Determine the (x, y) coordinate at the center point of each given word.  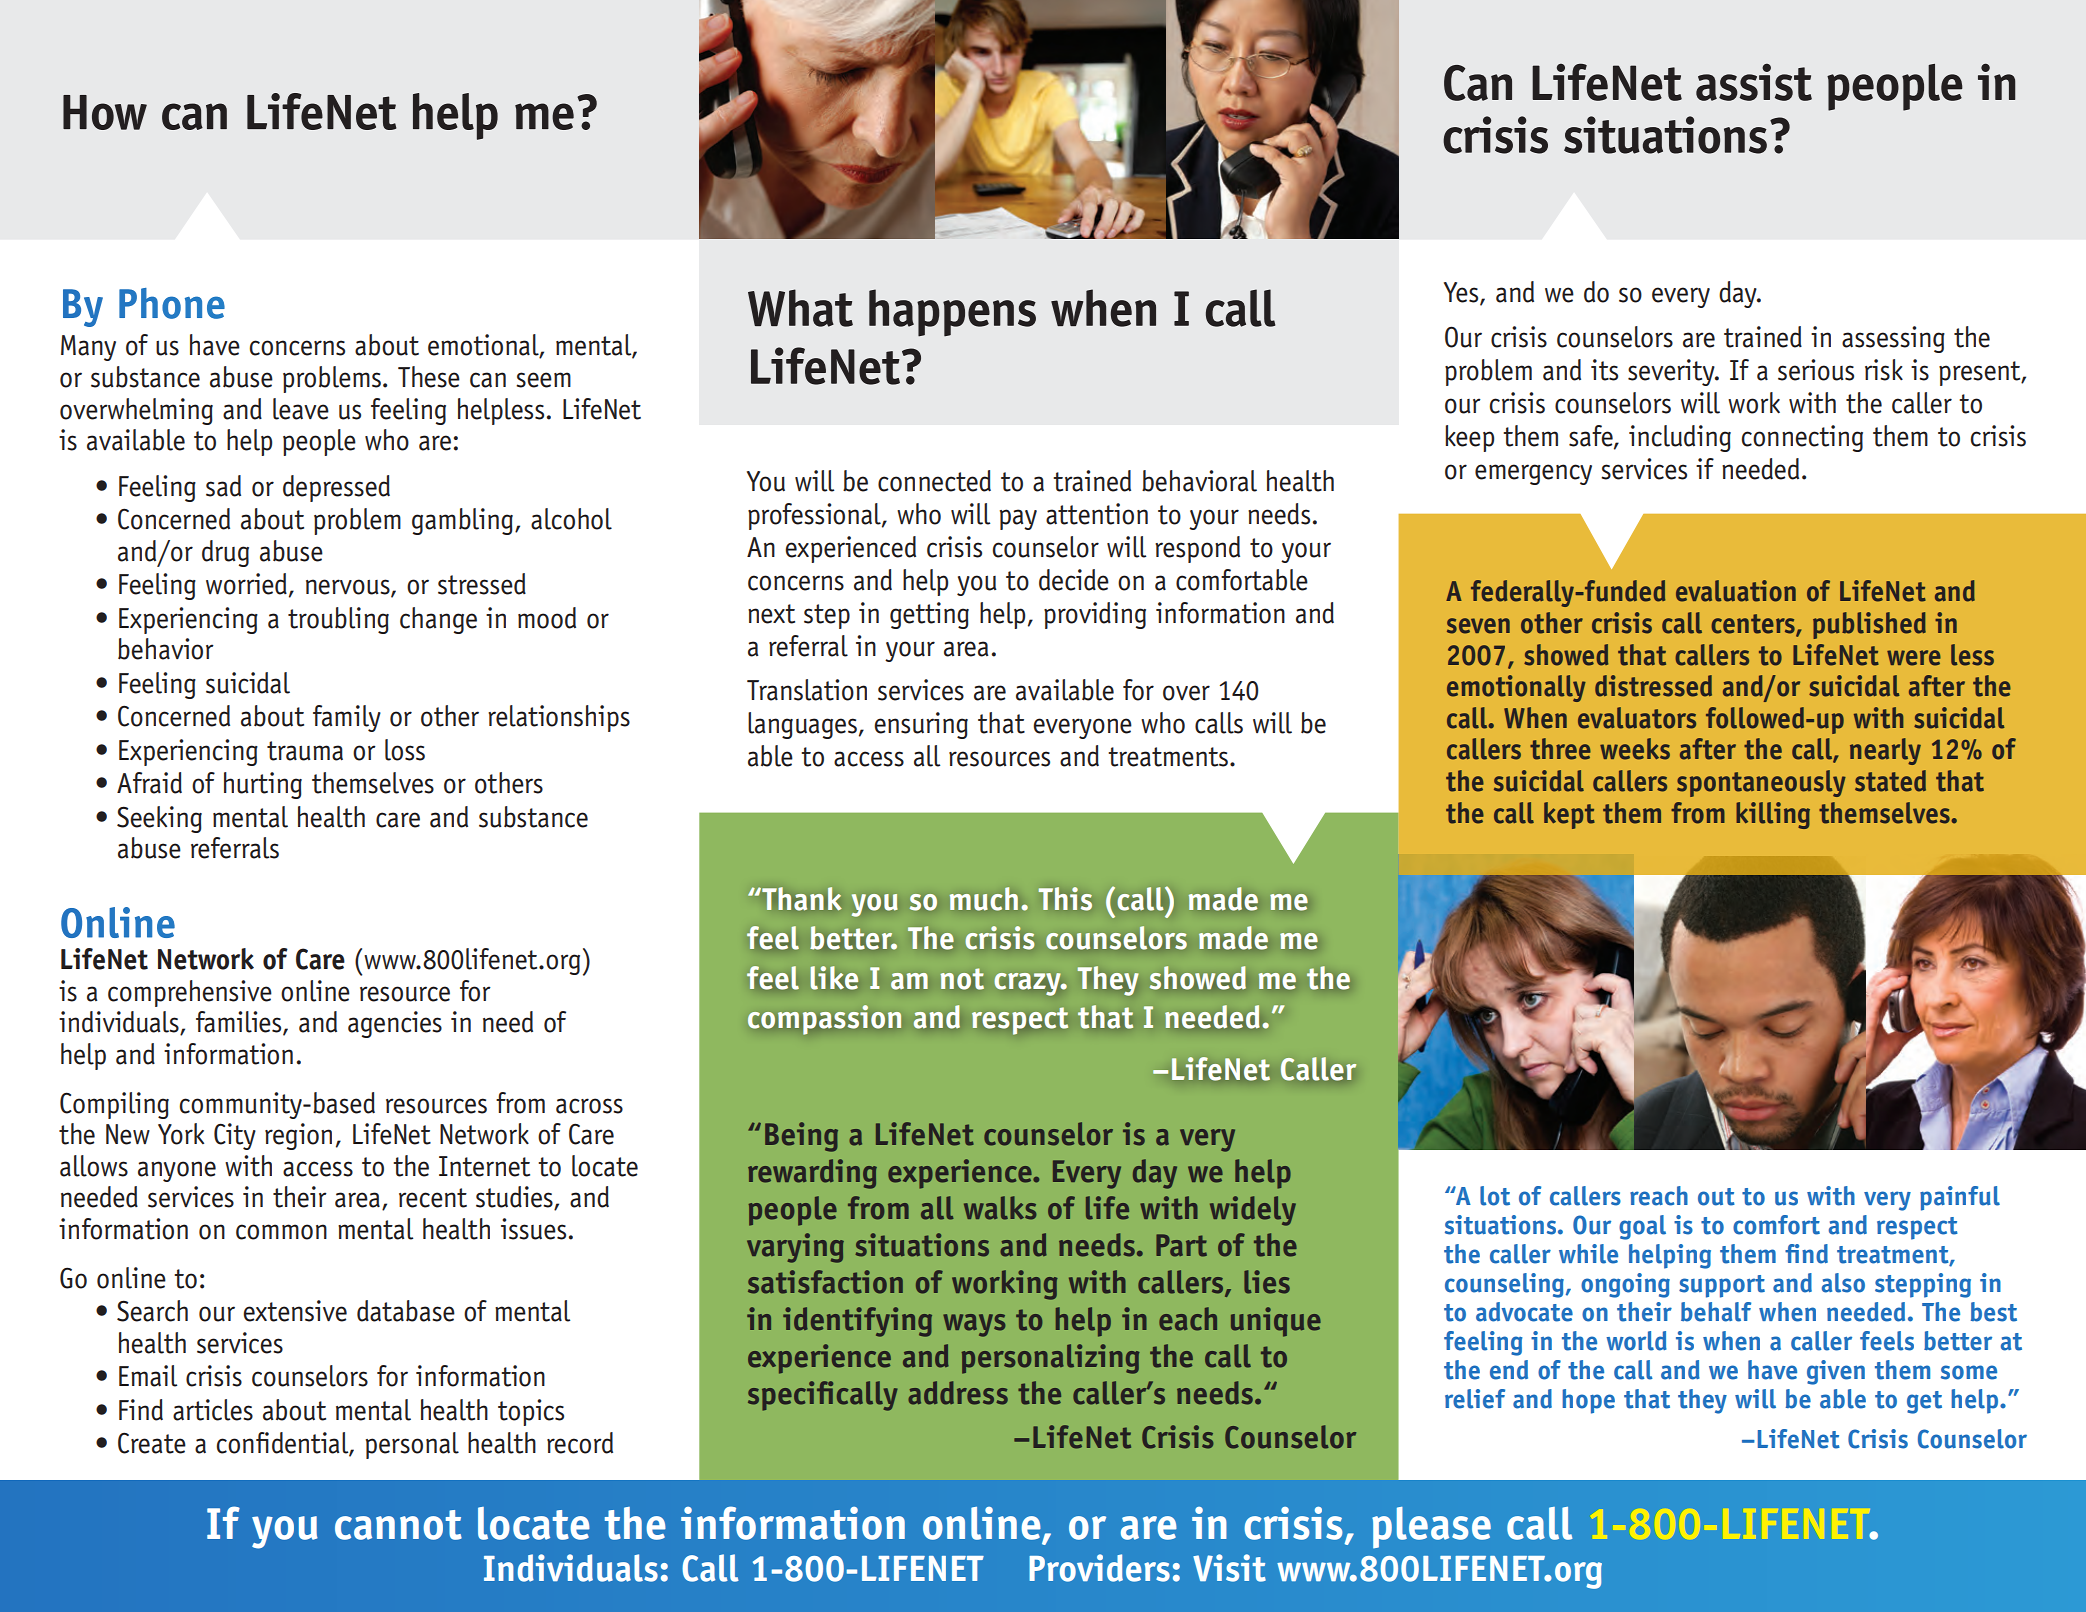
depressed (336, 488)
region (298, 1136)
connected (934, 481)
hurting (263, 785)
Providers (1099, 1568)
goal (1642, 1227)
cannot (398, 1525)
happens (952, 313)
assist (1754, 82)
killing (1773, 815)
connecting (1802, 438)
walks (1000, 1208)
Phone (172, 303)
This (1065, 899)
